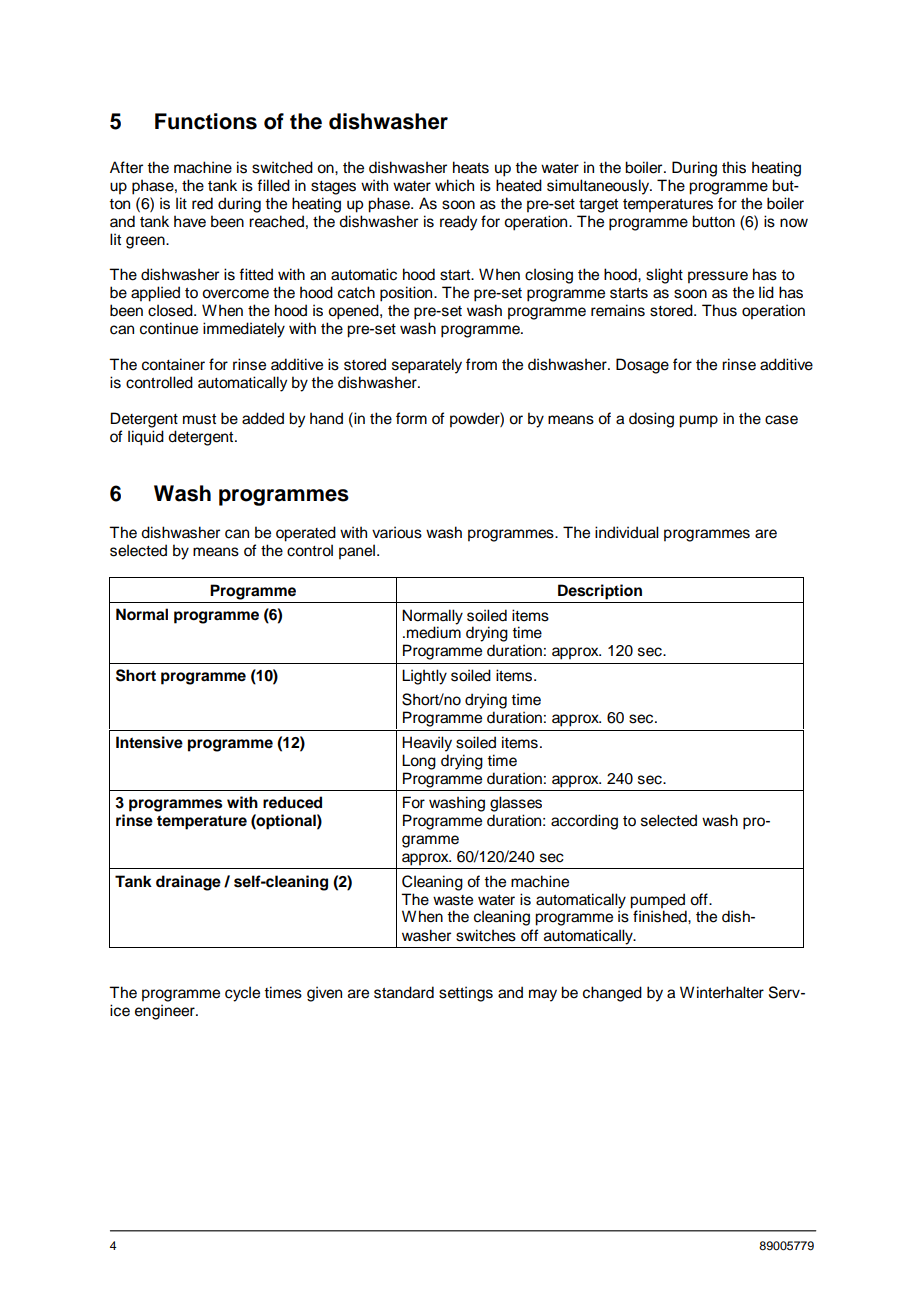 This screenshot has height=1308, width=924. I want to click on cycle, so click(242, 994).
